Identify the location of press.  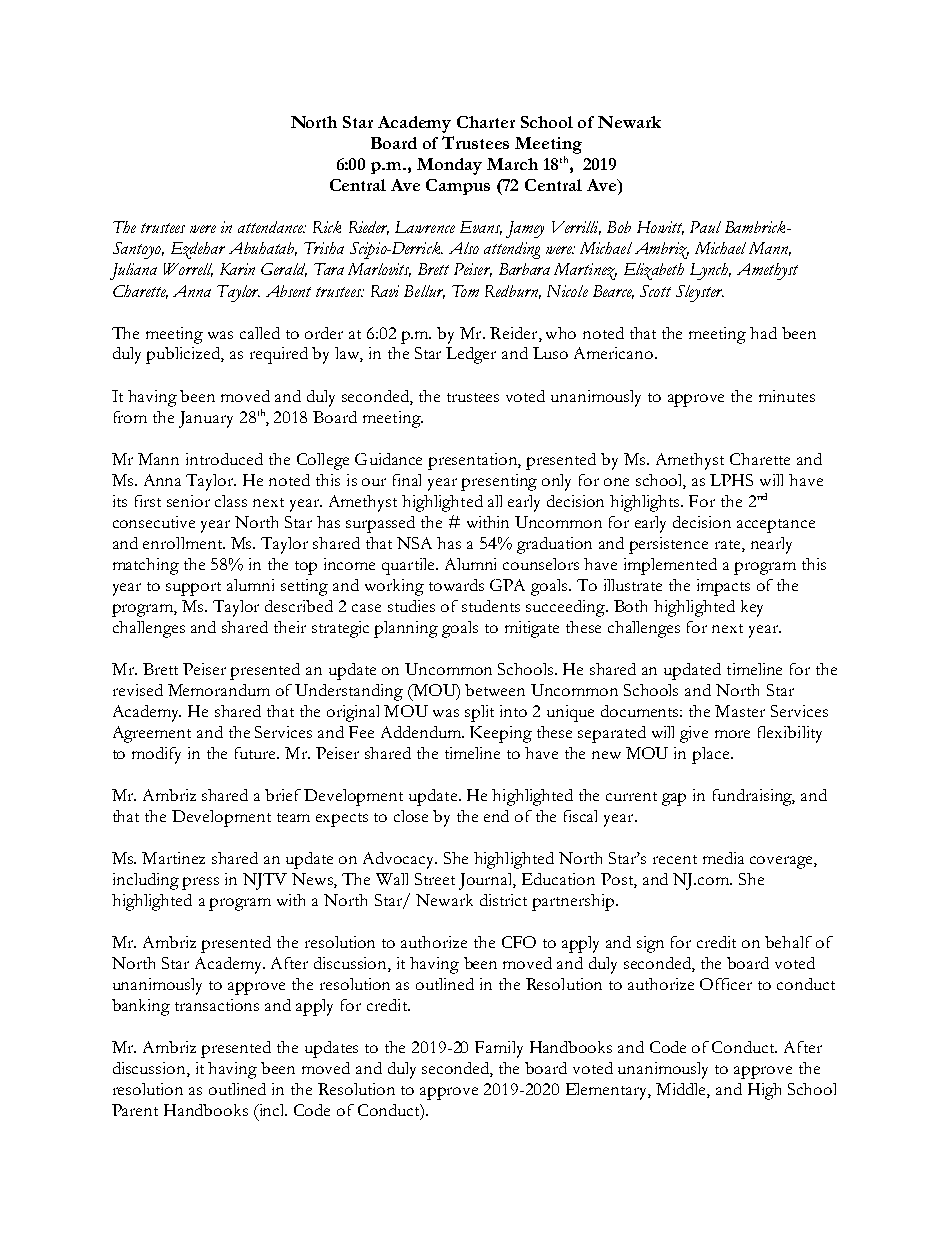
(200, 883).
